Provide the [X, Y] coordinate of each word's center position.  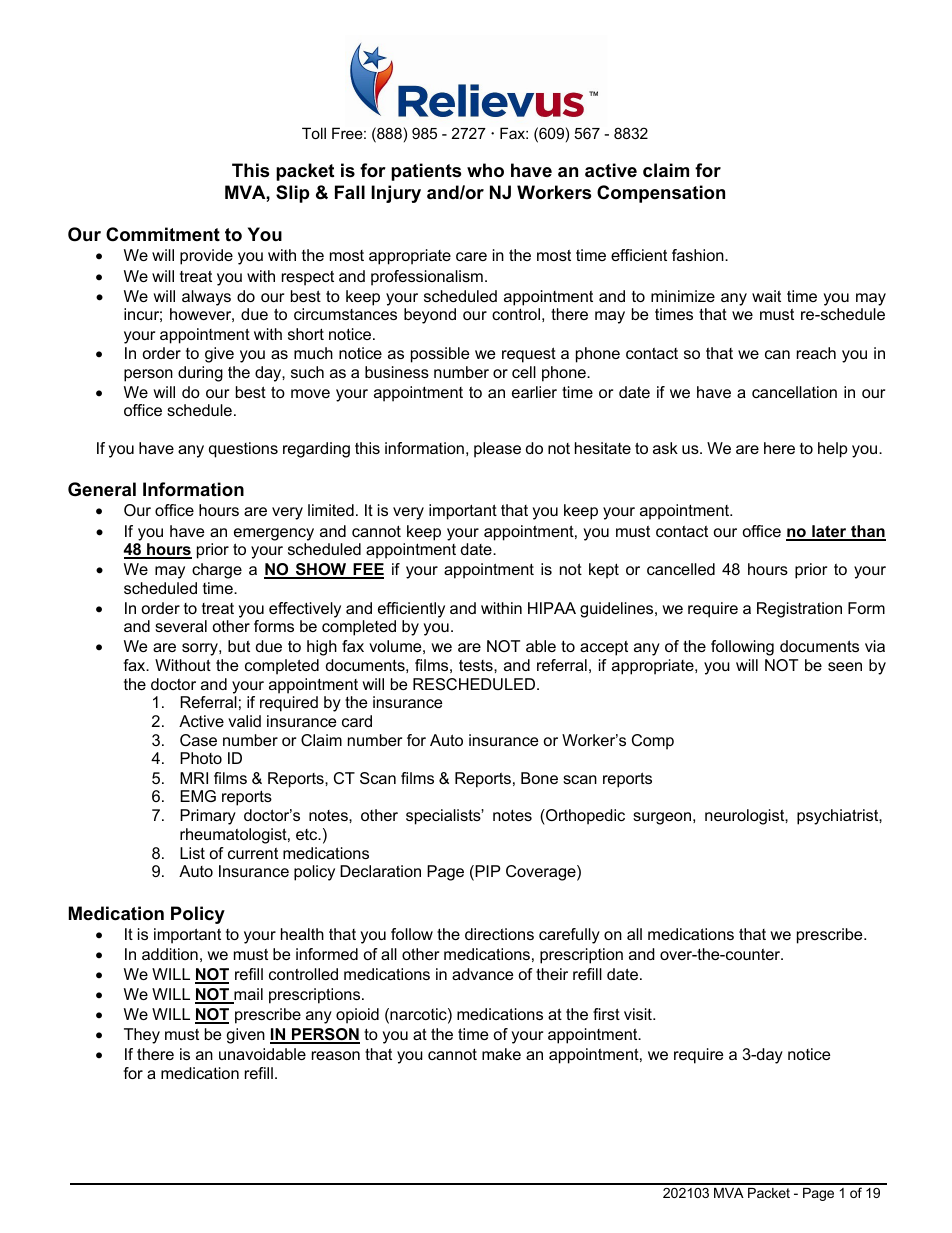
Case [198, 740]
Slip [292, 194]
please [497, 450]
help [833, 450]
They [142, 1036]
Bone [539, 778]
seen [845, 666]
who [485, 170]
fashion [699, 255]
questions [243, 450]
